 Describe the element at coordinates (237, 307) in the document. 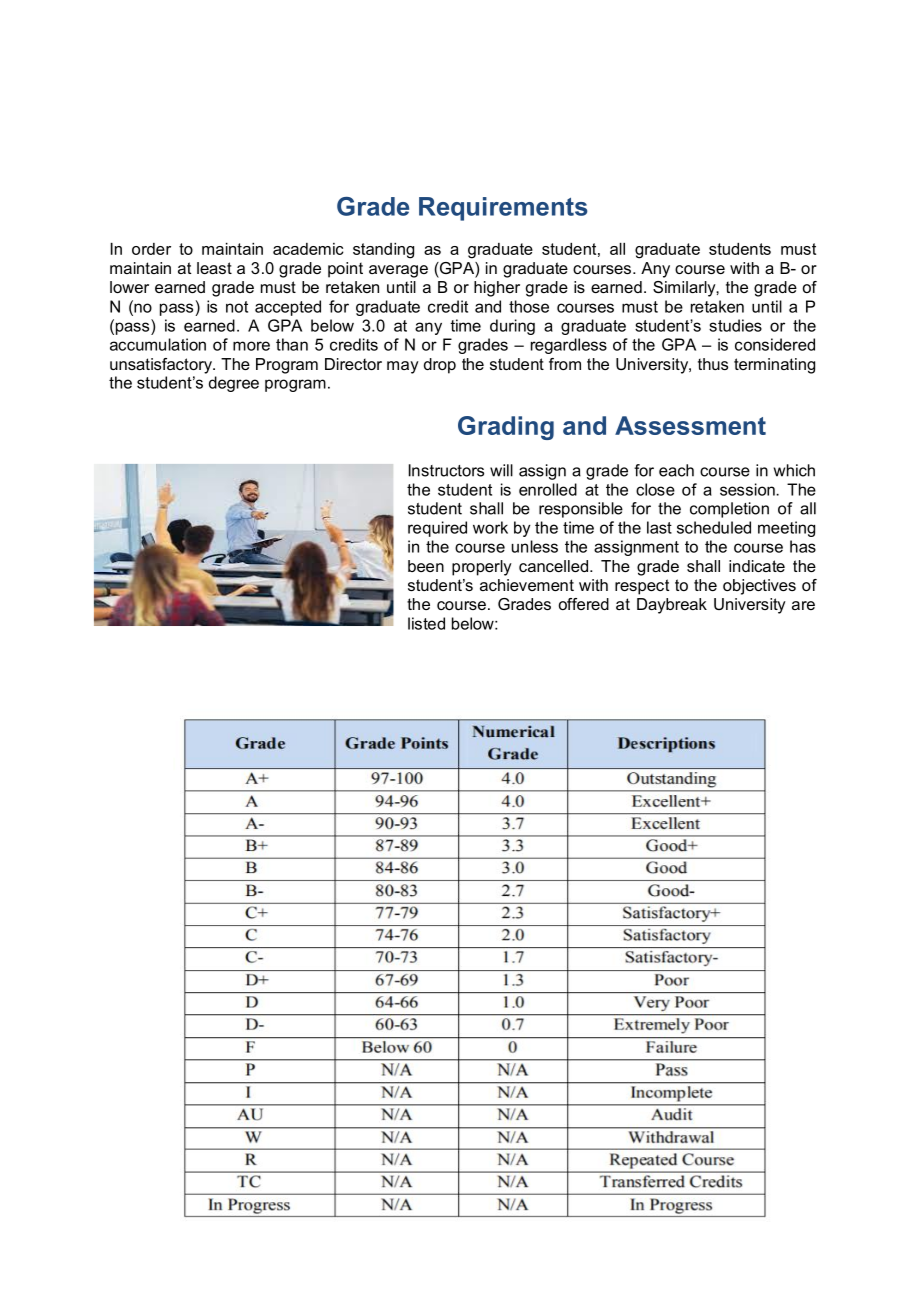

I see `not` at that location.
